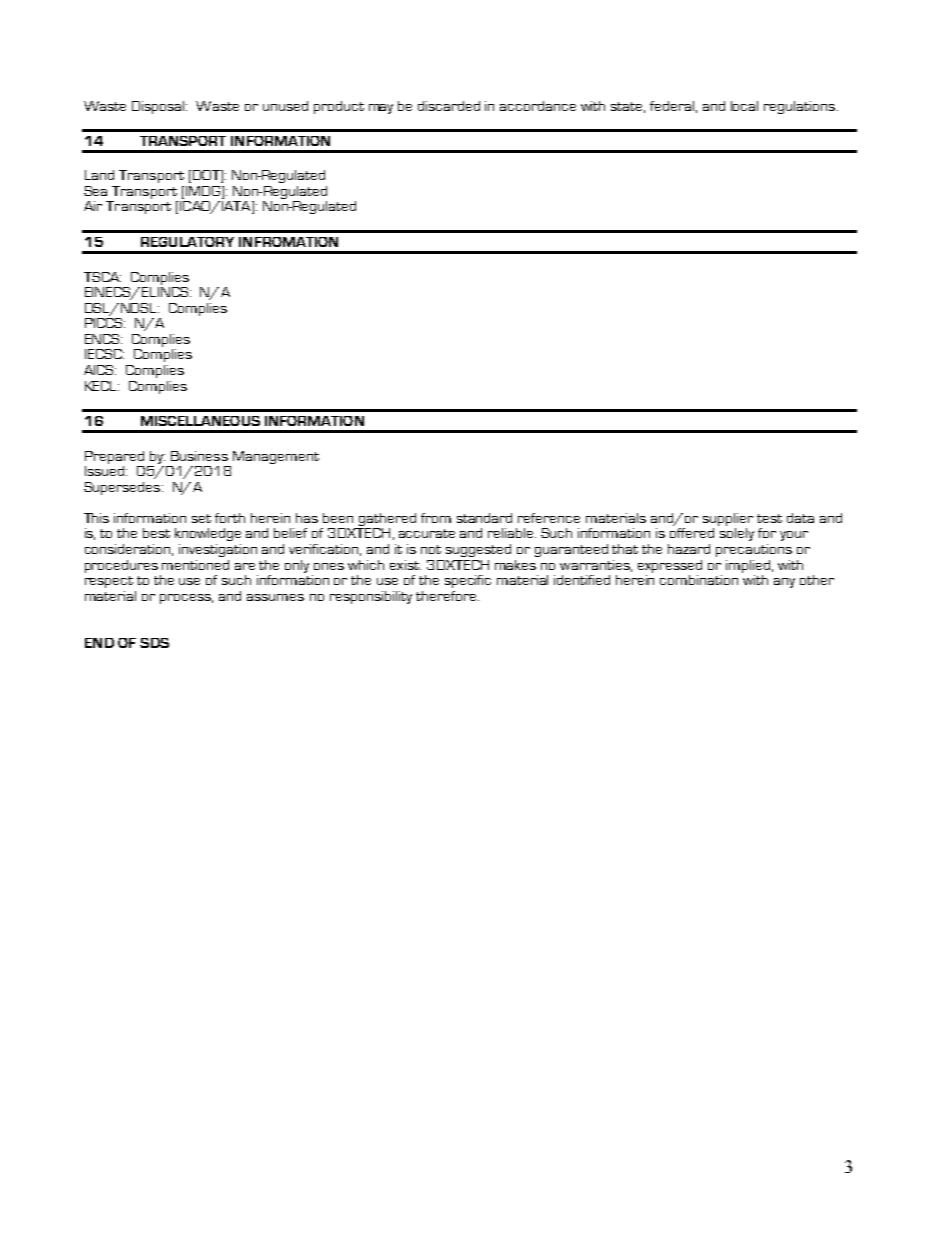 This screenshot has width=952, height=1233. What do you see at coordinates (744, 106) in the screenshot?
I see `local` at bounding box center [744, 106].
